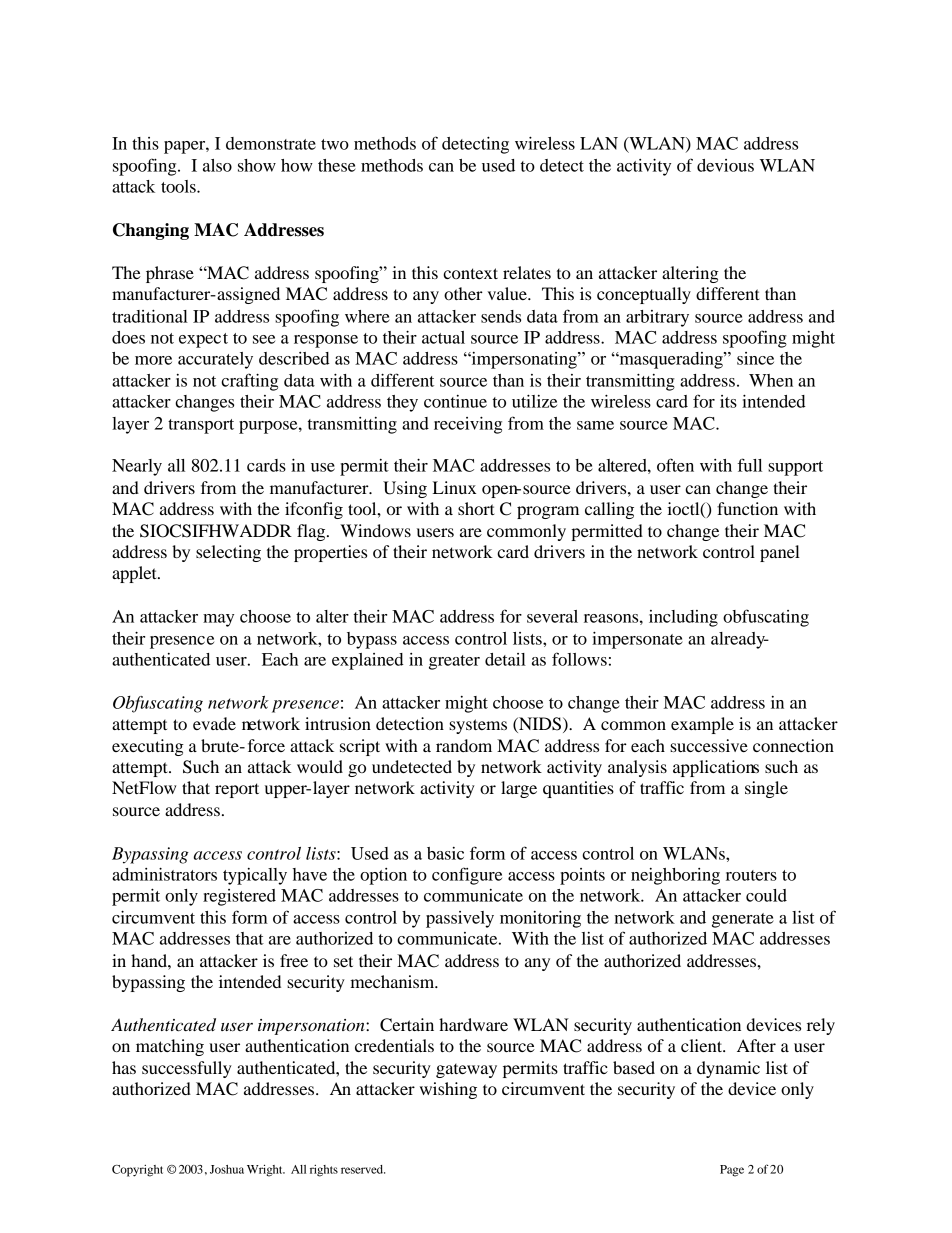 This screenshot has height=1233, width=952. Describe the element at coordinates (218, 620) in the screenshot. I see `may` at that location.
